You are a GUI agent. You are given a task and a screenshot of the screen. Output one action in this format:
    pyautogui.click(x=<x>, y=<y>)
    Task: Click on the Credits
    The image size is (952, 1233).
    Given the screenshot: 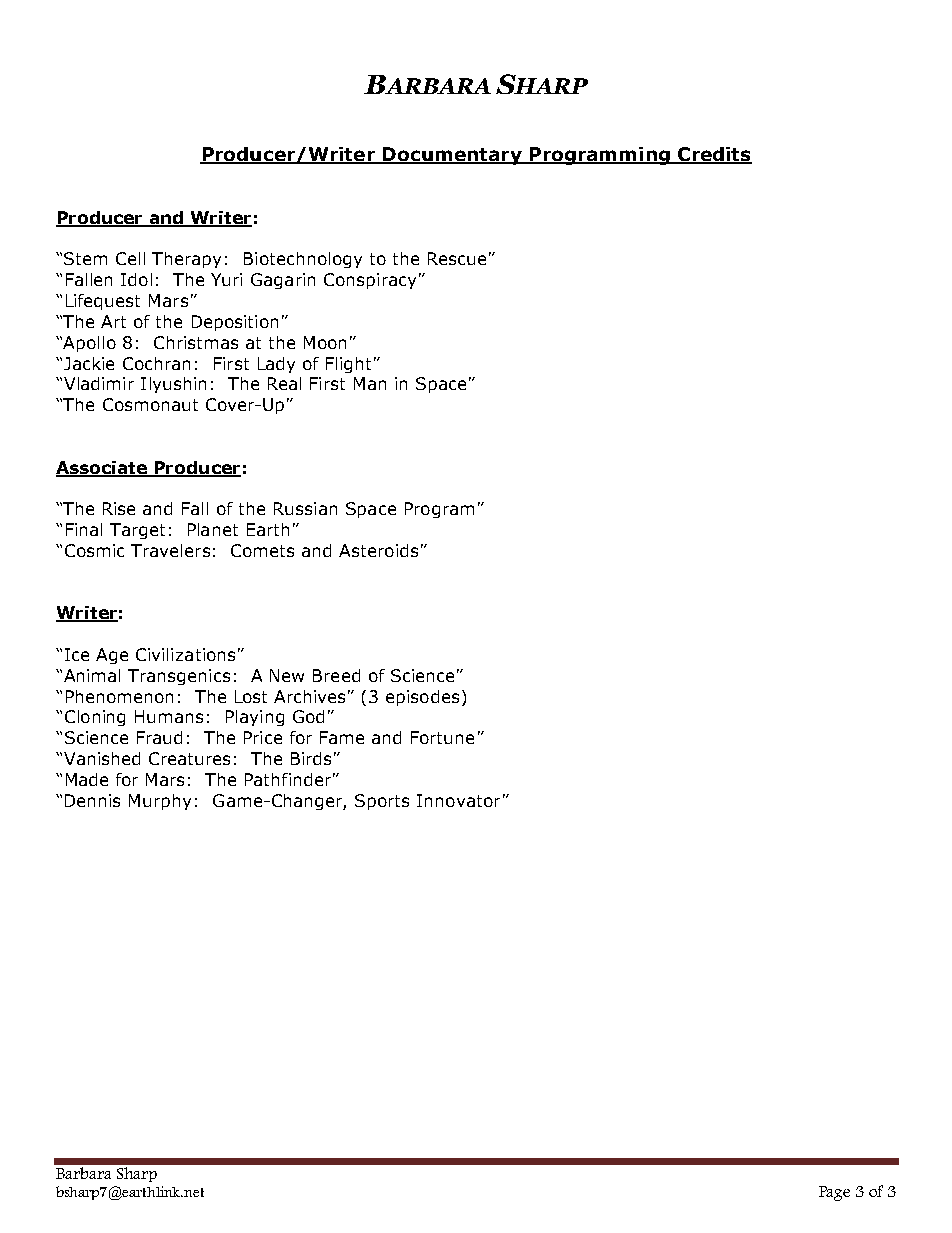 What is the action you would take?
    pyautogui.click(x=714, y=155)
